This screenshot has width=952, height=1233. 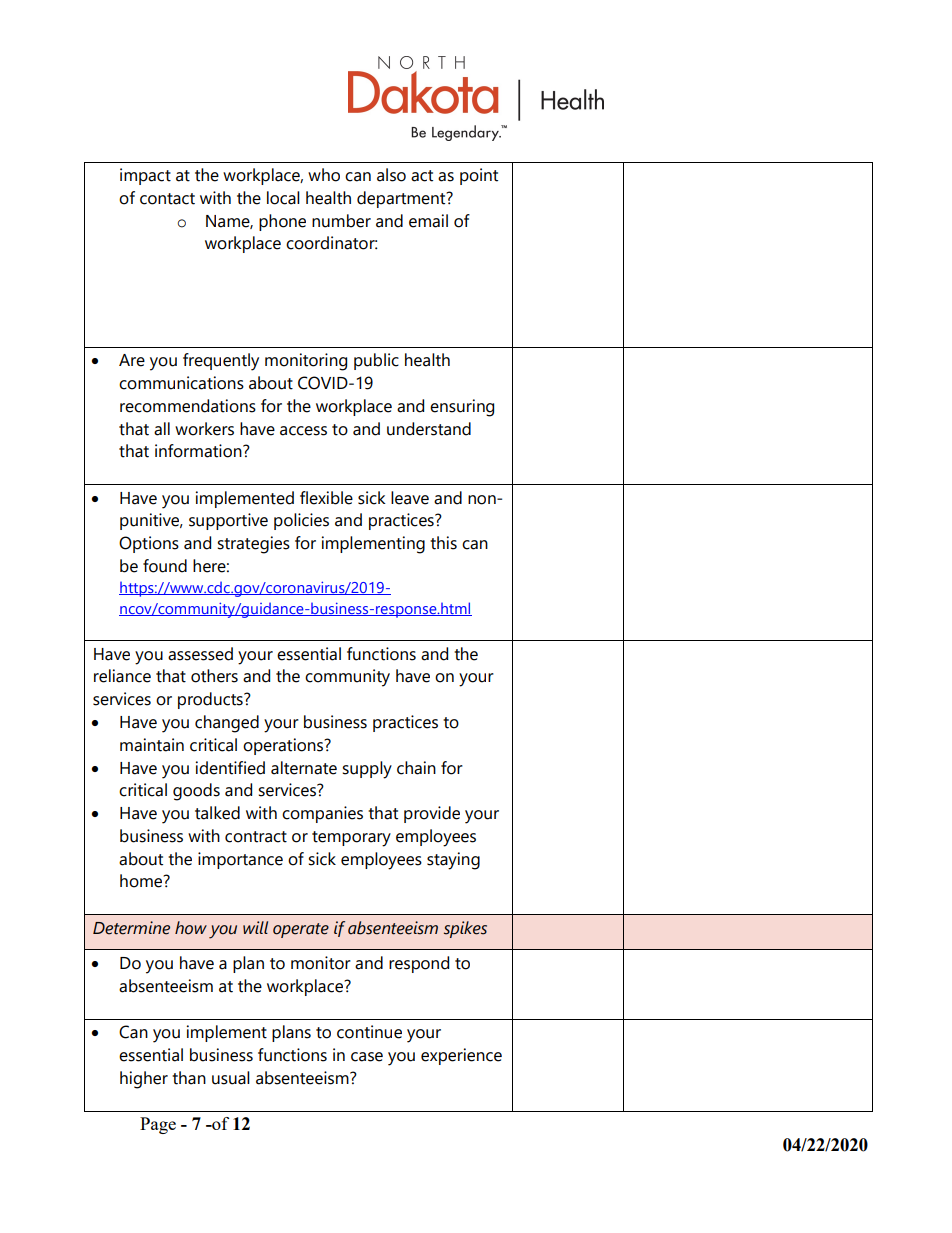 I want to click on local, so click(x=283, y=198).
